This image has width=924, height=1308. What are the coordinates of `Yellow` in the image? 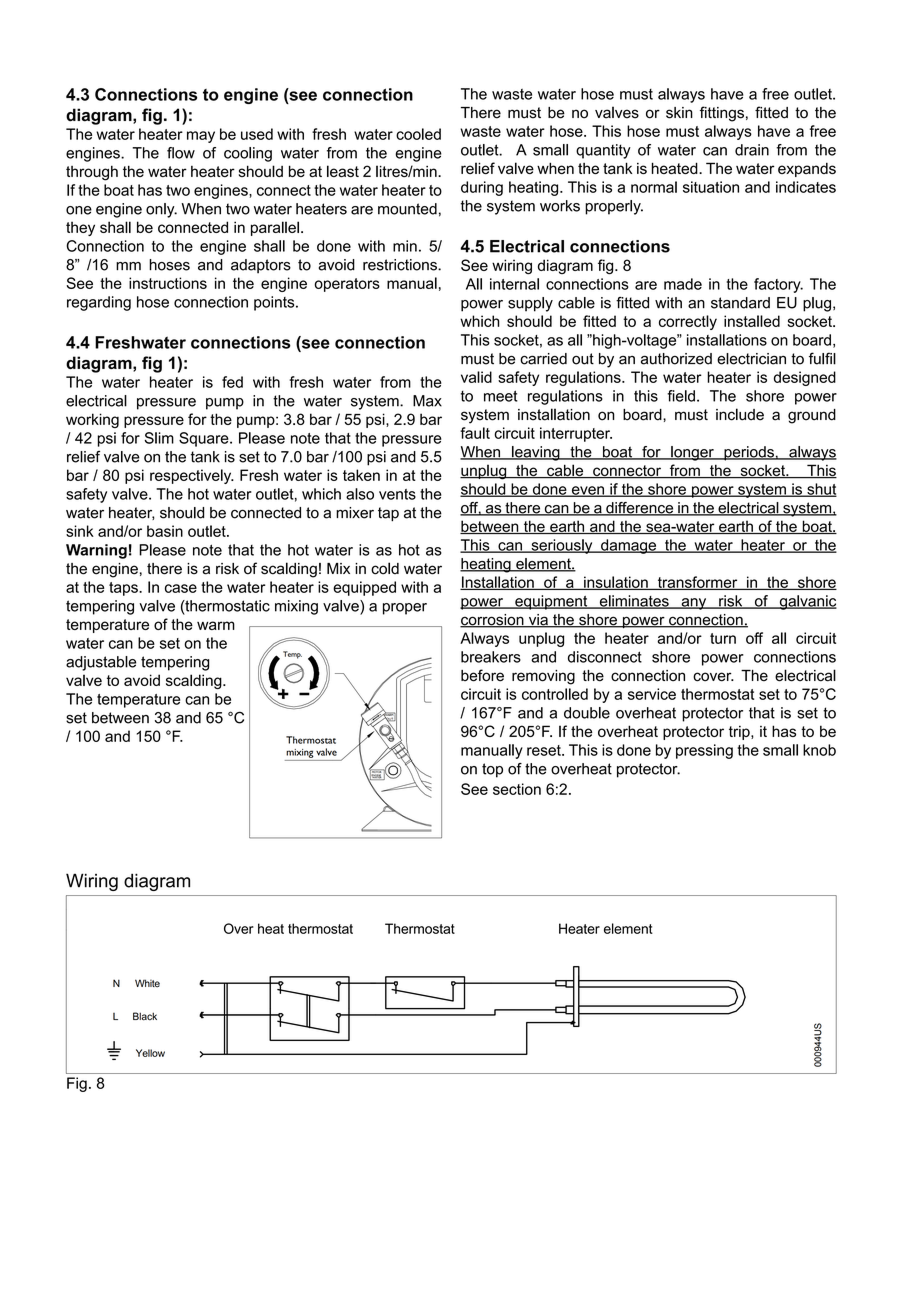 It's located at (150, 1053).
